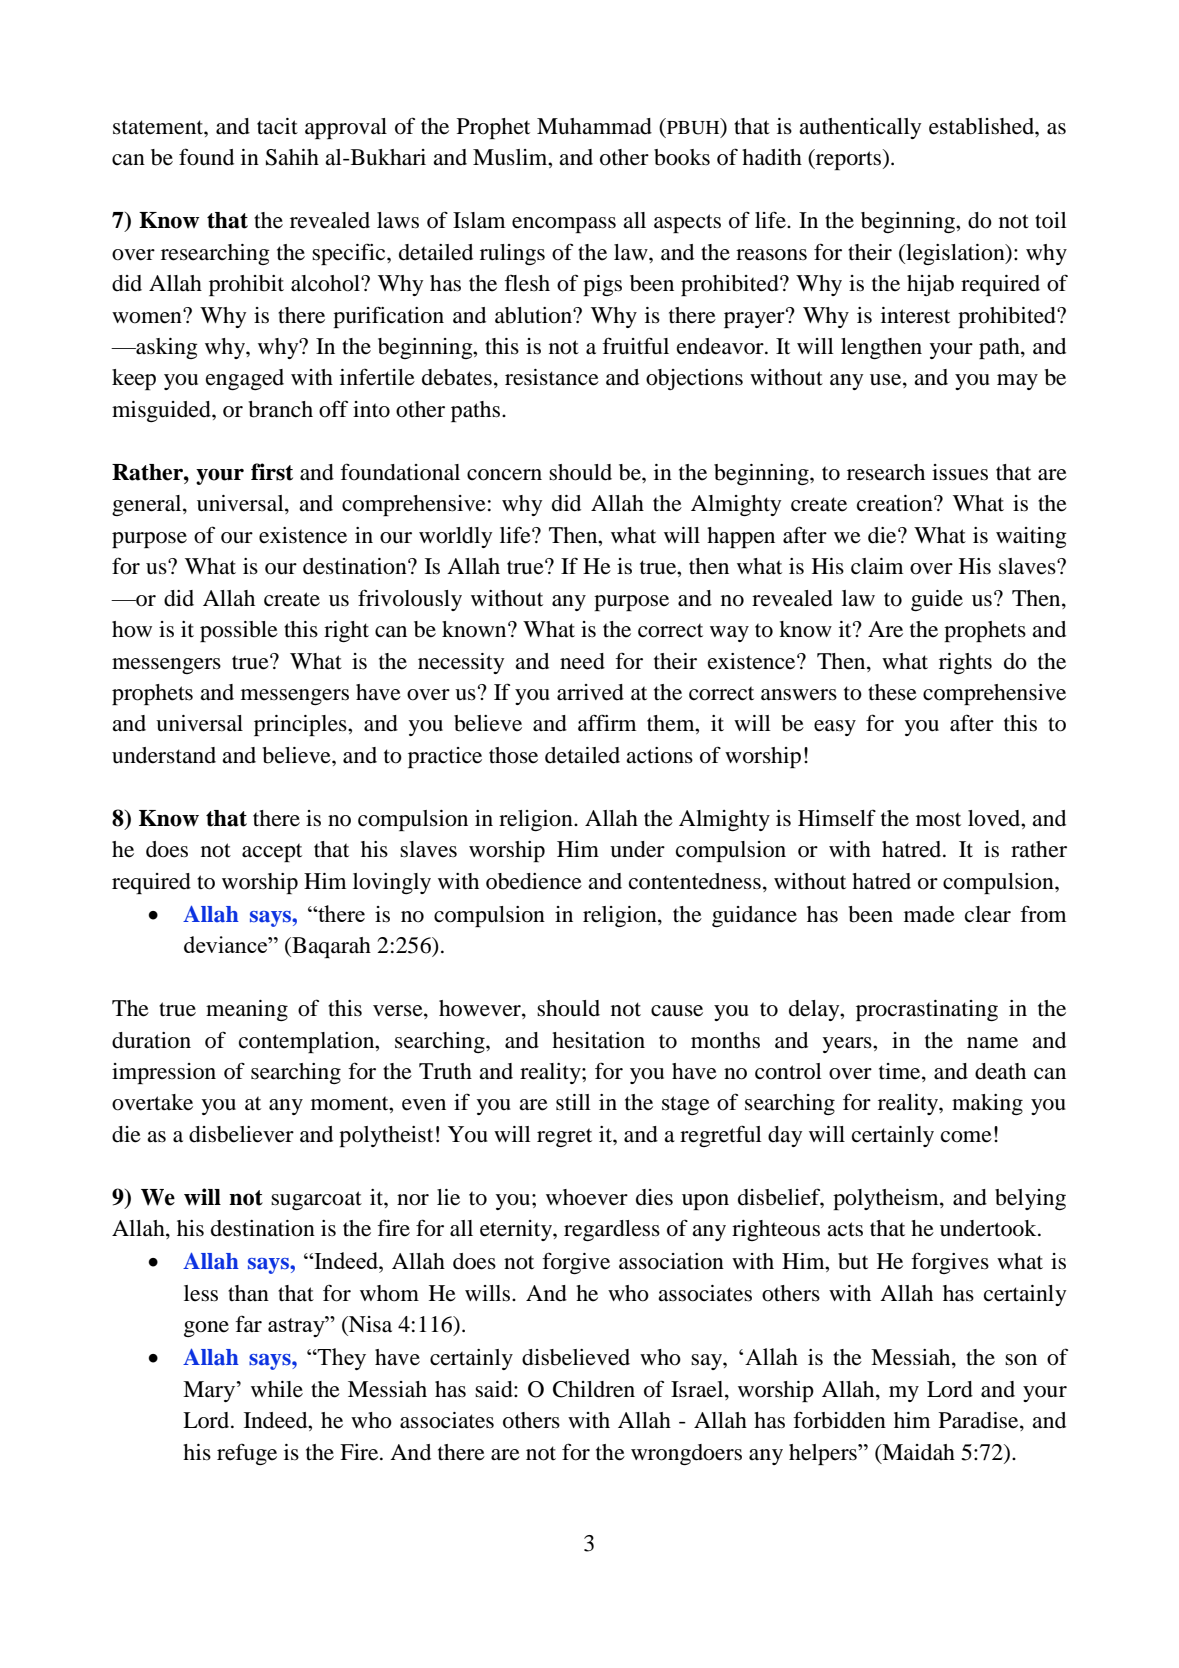 The width and height of the screenshot is (1179, 1668). What do you see at coordinates (1051, 220) in the screenshot?
I see `toil` at bounding box center [1051, 220].
